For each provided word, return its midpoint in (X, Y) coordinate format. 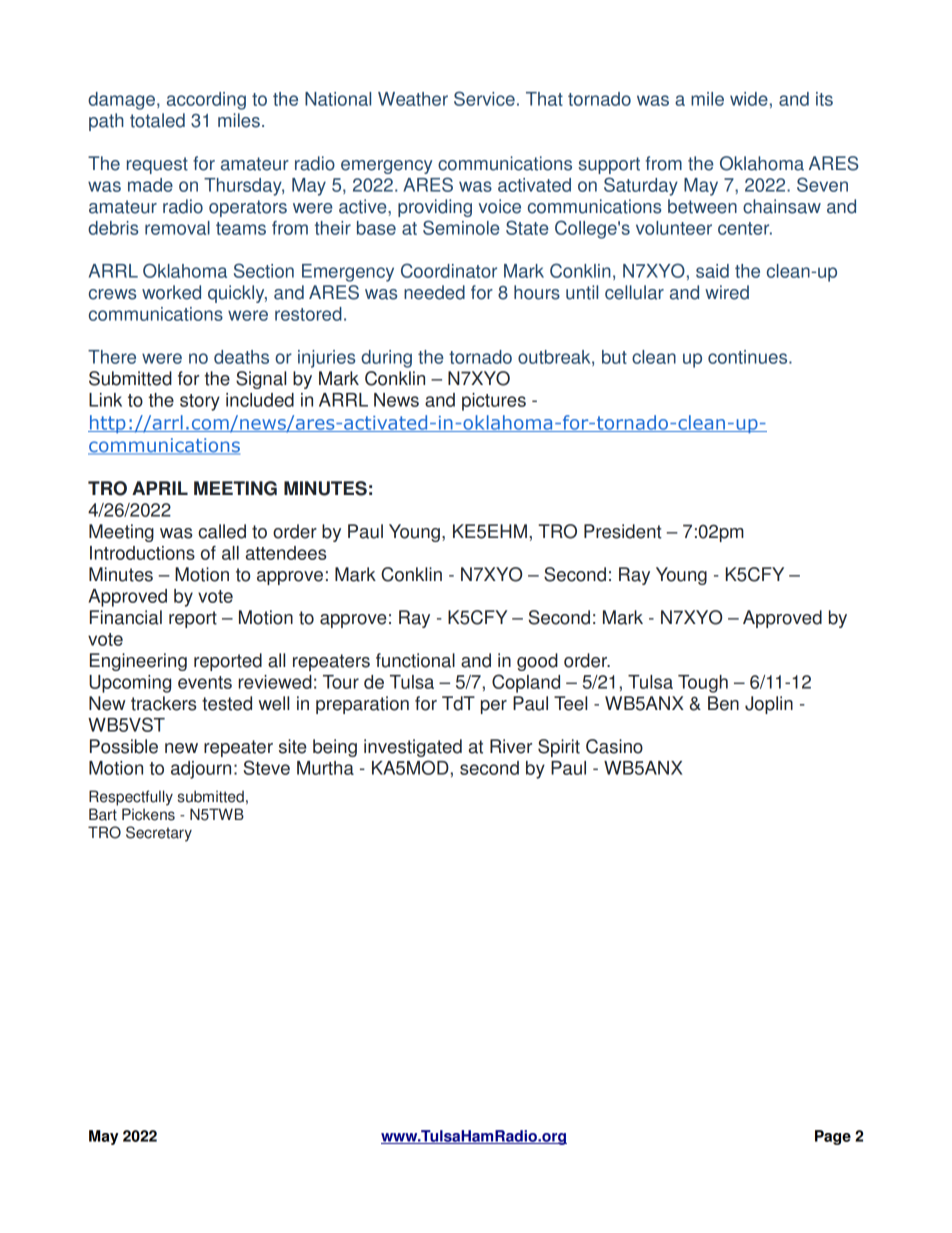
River (511, 746)
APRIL (160, 488)
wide (749, 99)
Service (484, 98)
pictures (494, 402)
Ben (723, 703)
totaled (157, 120)
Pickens (148, 814)
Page (833, 1137)
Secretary (159, 834)
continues (749, 357)
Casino (614, 746)
